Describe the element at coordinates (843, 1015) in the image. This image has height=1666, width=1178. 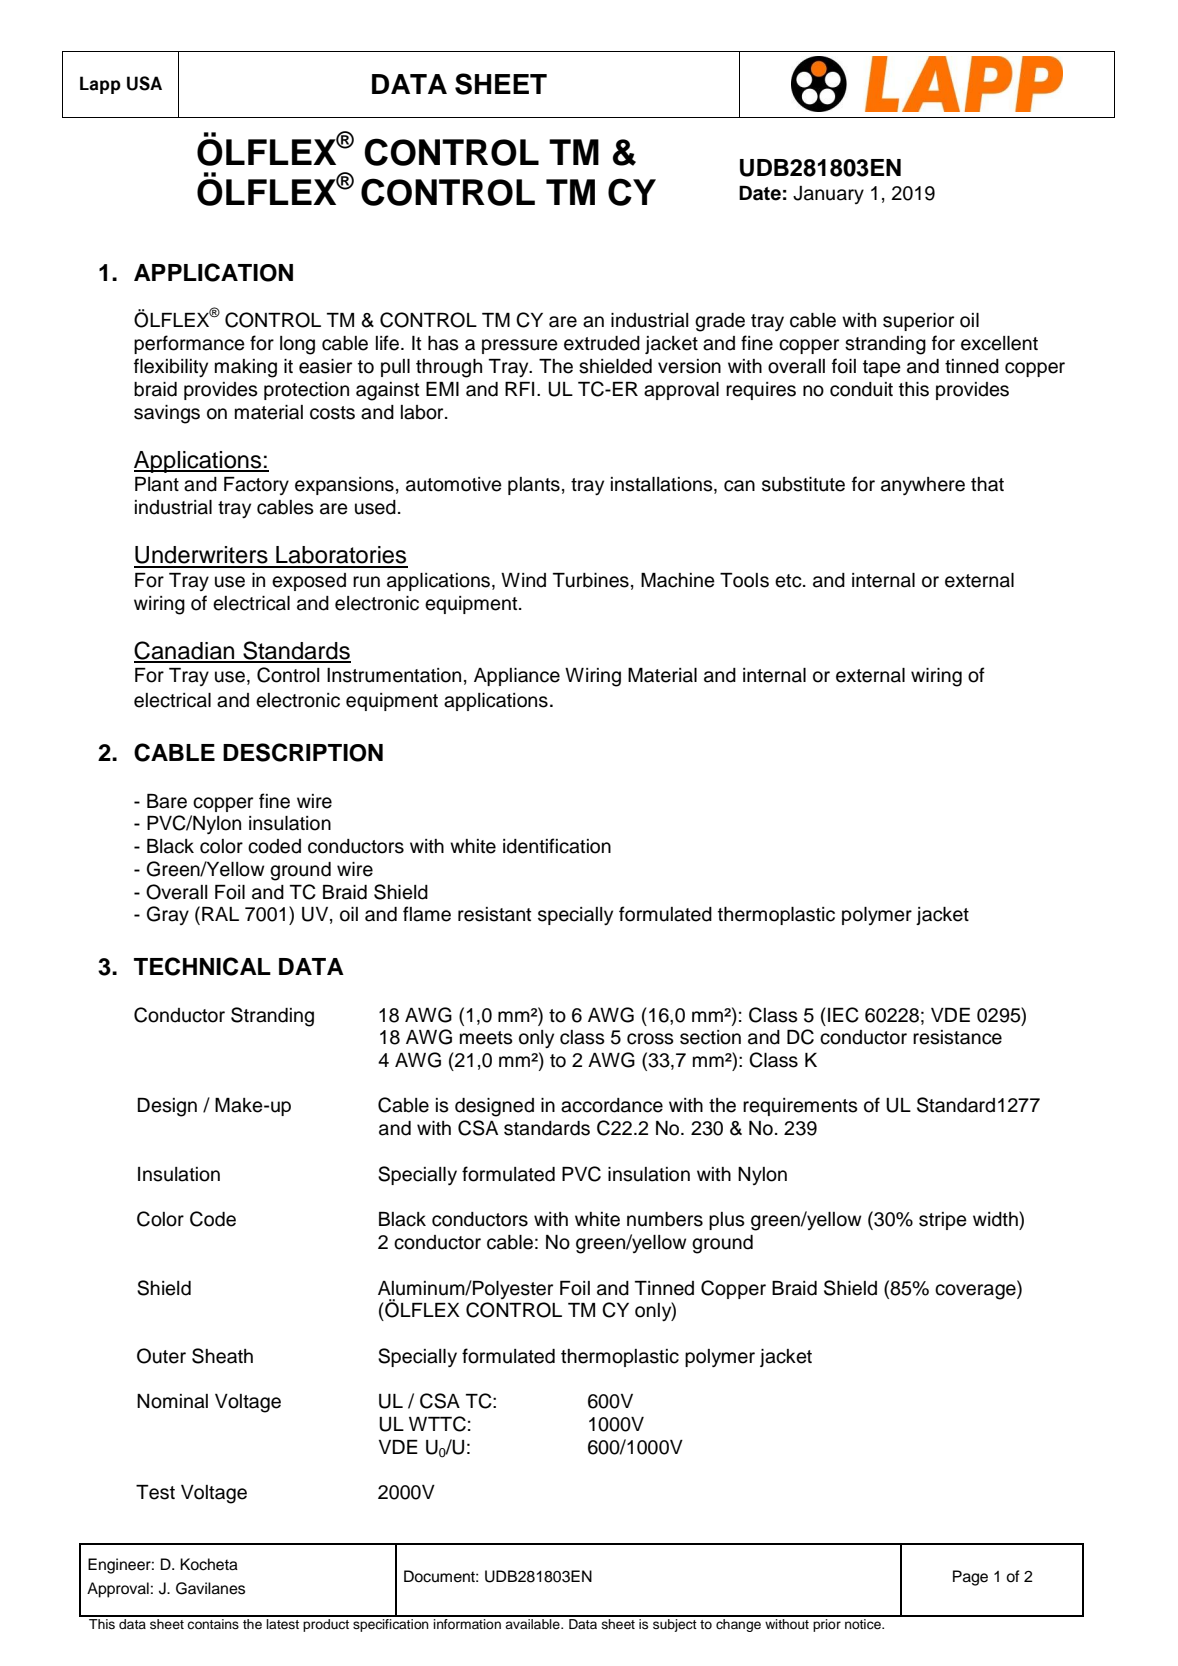
I see `IEC` at that location.
